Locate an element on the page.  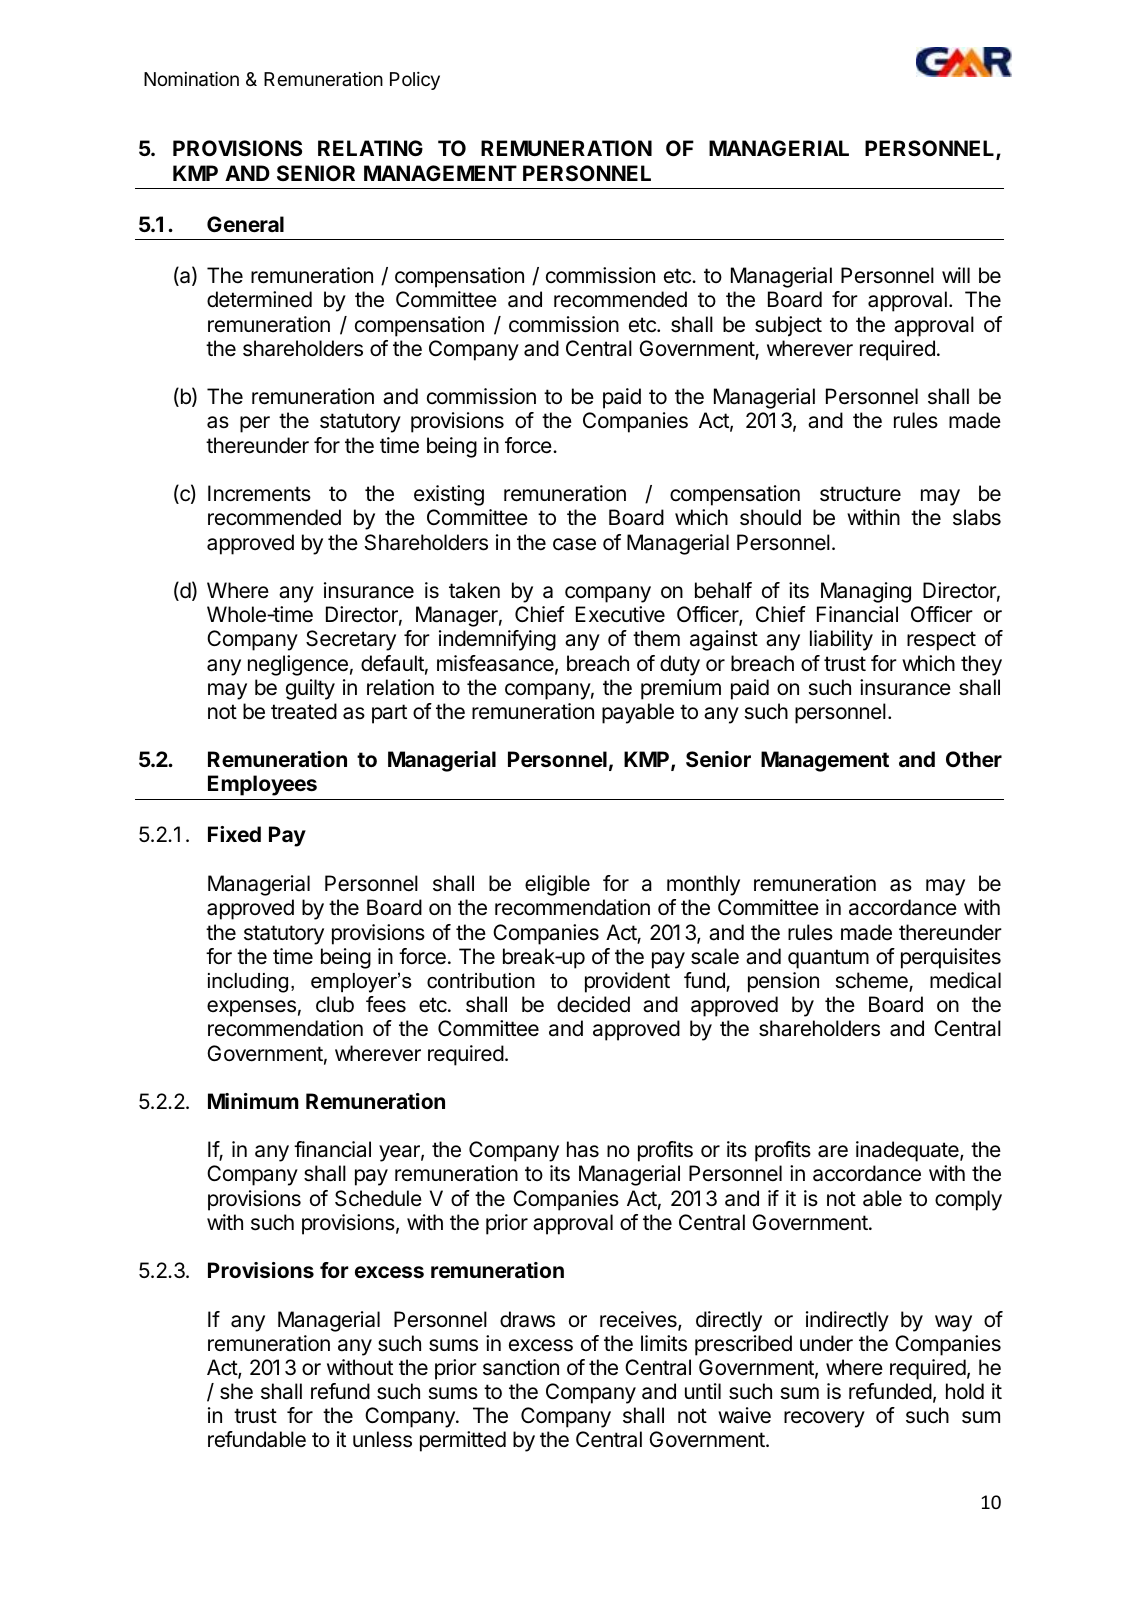
sanction is located at coordinates (521, 1367).
